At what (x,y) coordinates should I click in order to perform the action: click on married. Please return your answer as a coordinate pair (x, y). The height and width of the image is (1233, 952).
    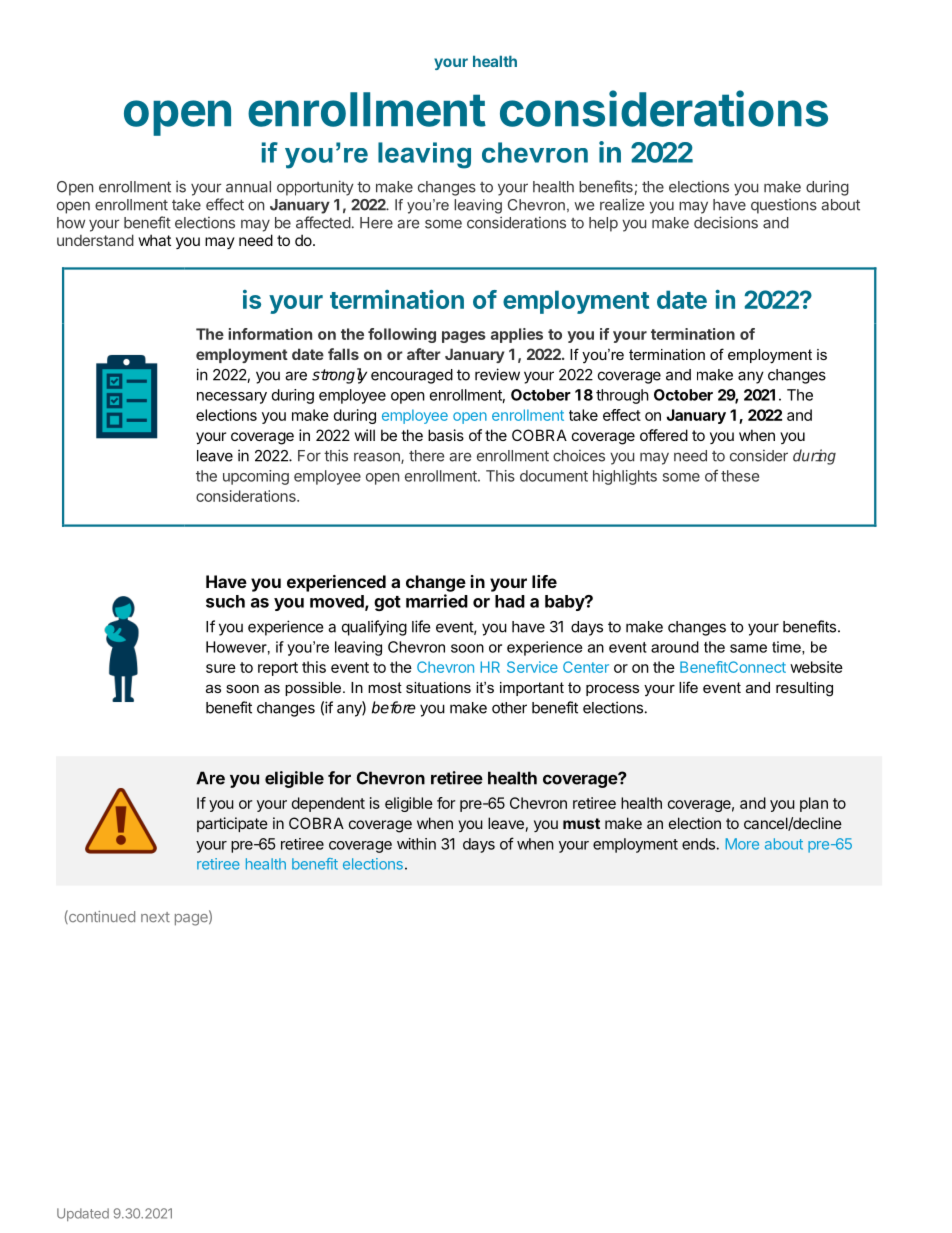
    Looking at the image, I should click on (437, 601).
